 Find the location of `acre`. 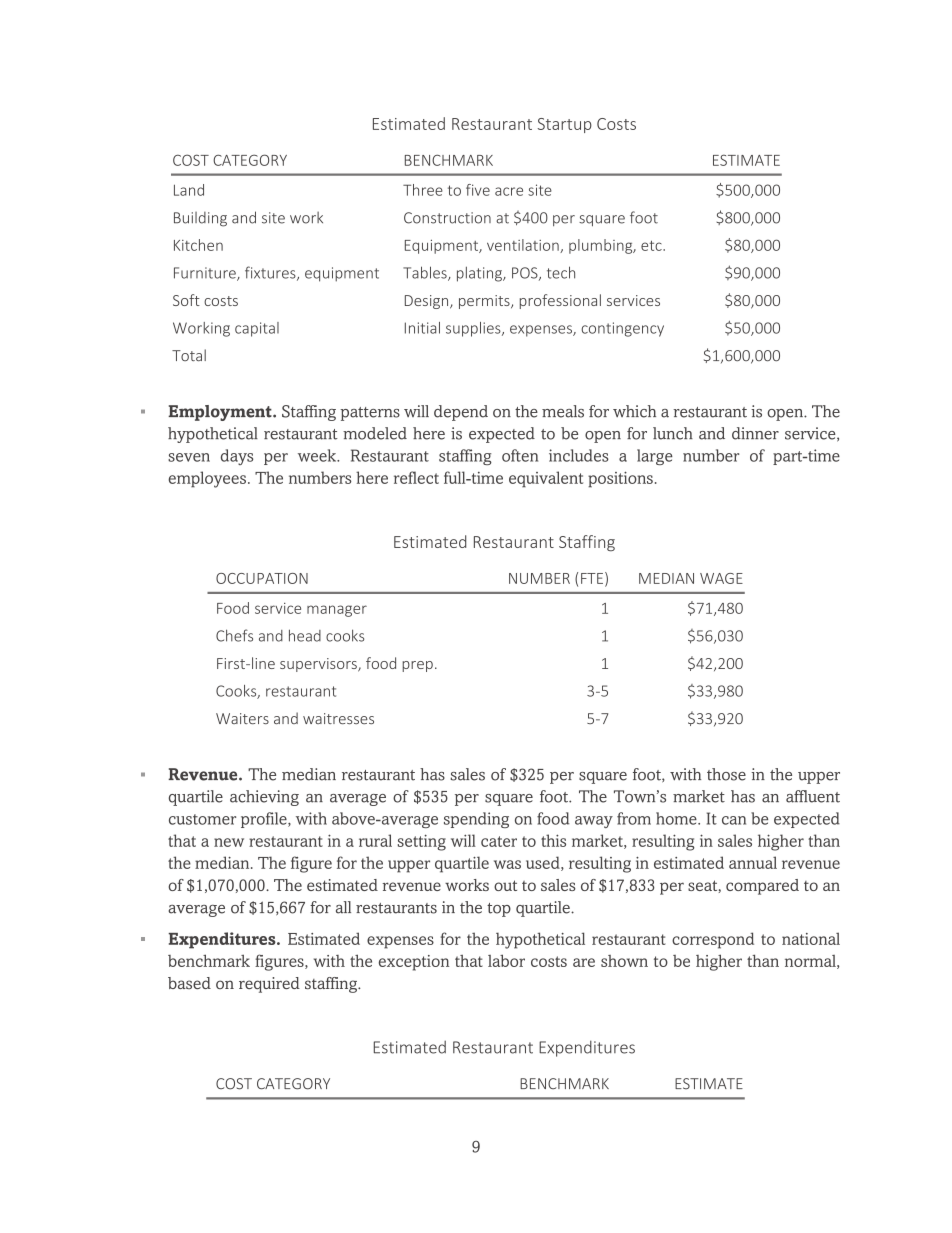

acre is located at coordinates (509, 191).
